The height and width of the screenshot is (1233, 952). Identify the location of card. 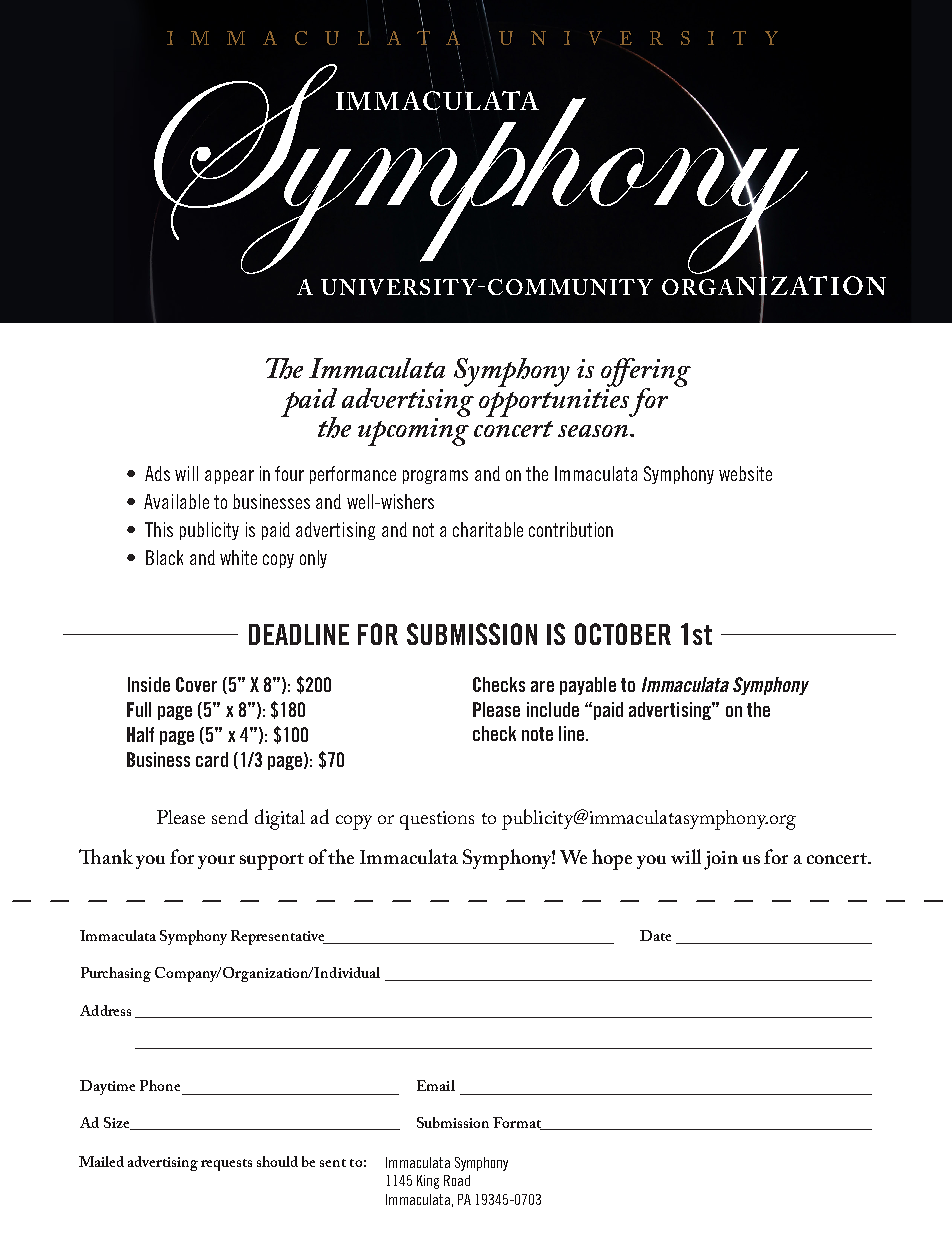
(212, 759).
